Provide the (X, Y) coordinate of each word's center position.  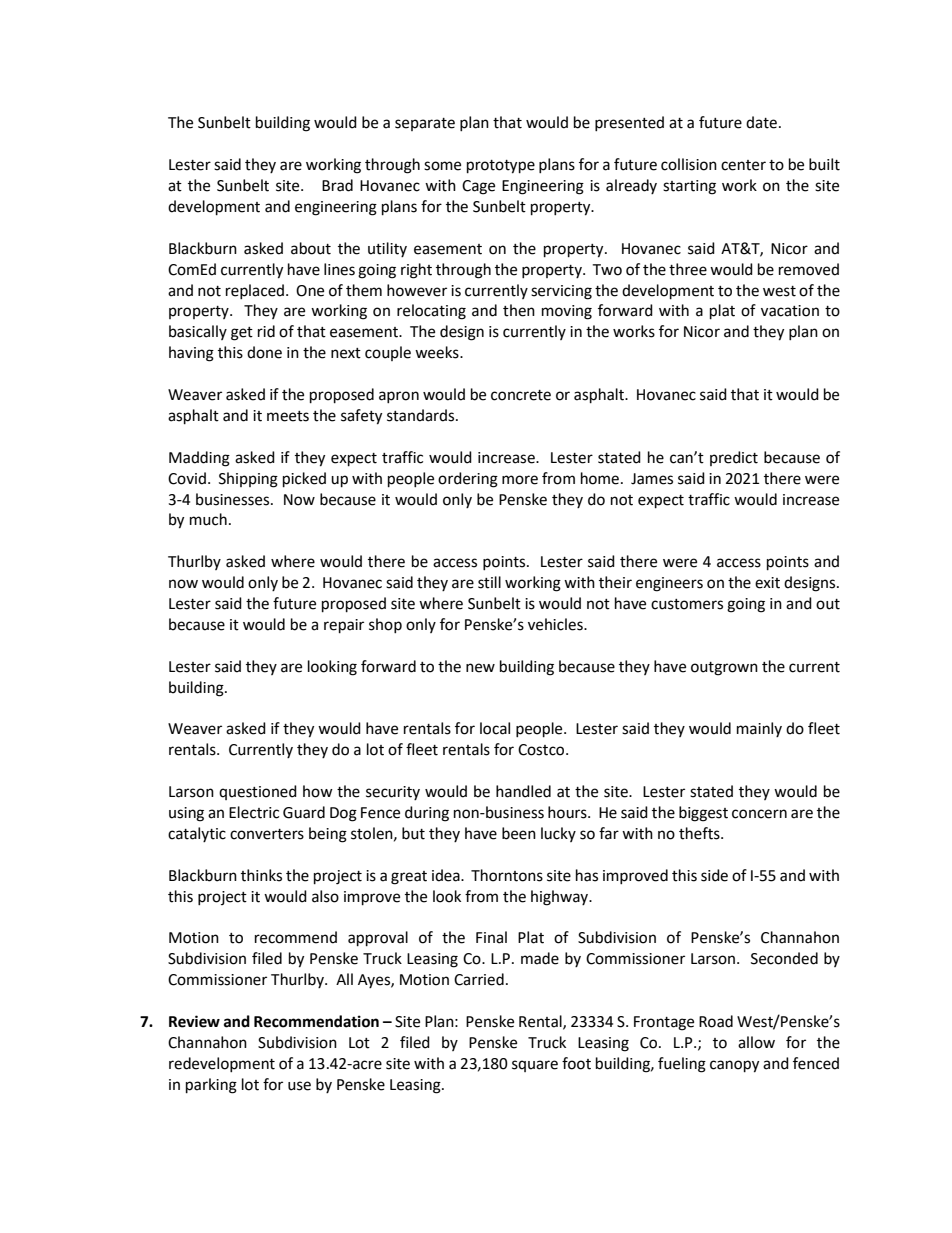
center (743, 165)
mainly (759, 729)
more (520, 480)
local (495, 728)
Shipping (248, 480)
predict (734, 458)
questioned (258, 792)
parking (211, 1086)
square (535, 1066)
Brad (337, 185)
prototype (501, 167)
